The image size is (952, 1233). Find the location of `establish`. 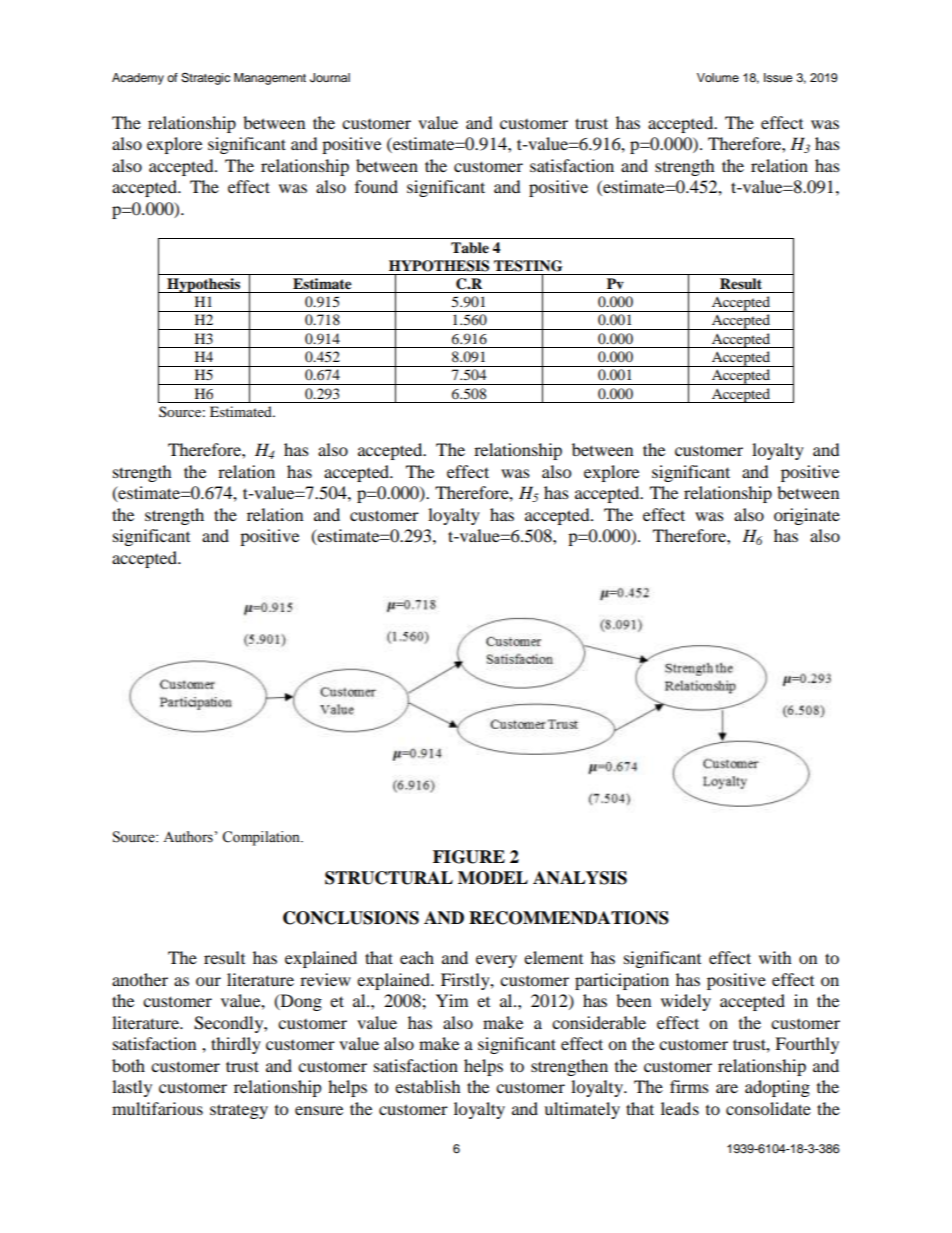

establish is located at coordinates (428, 1086).
